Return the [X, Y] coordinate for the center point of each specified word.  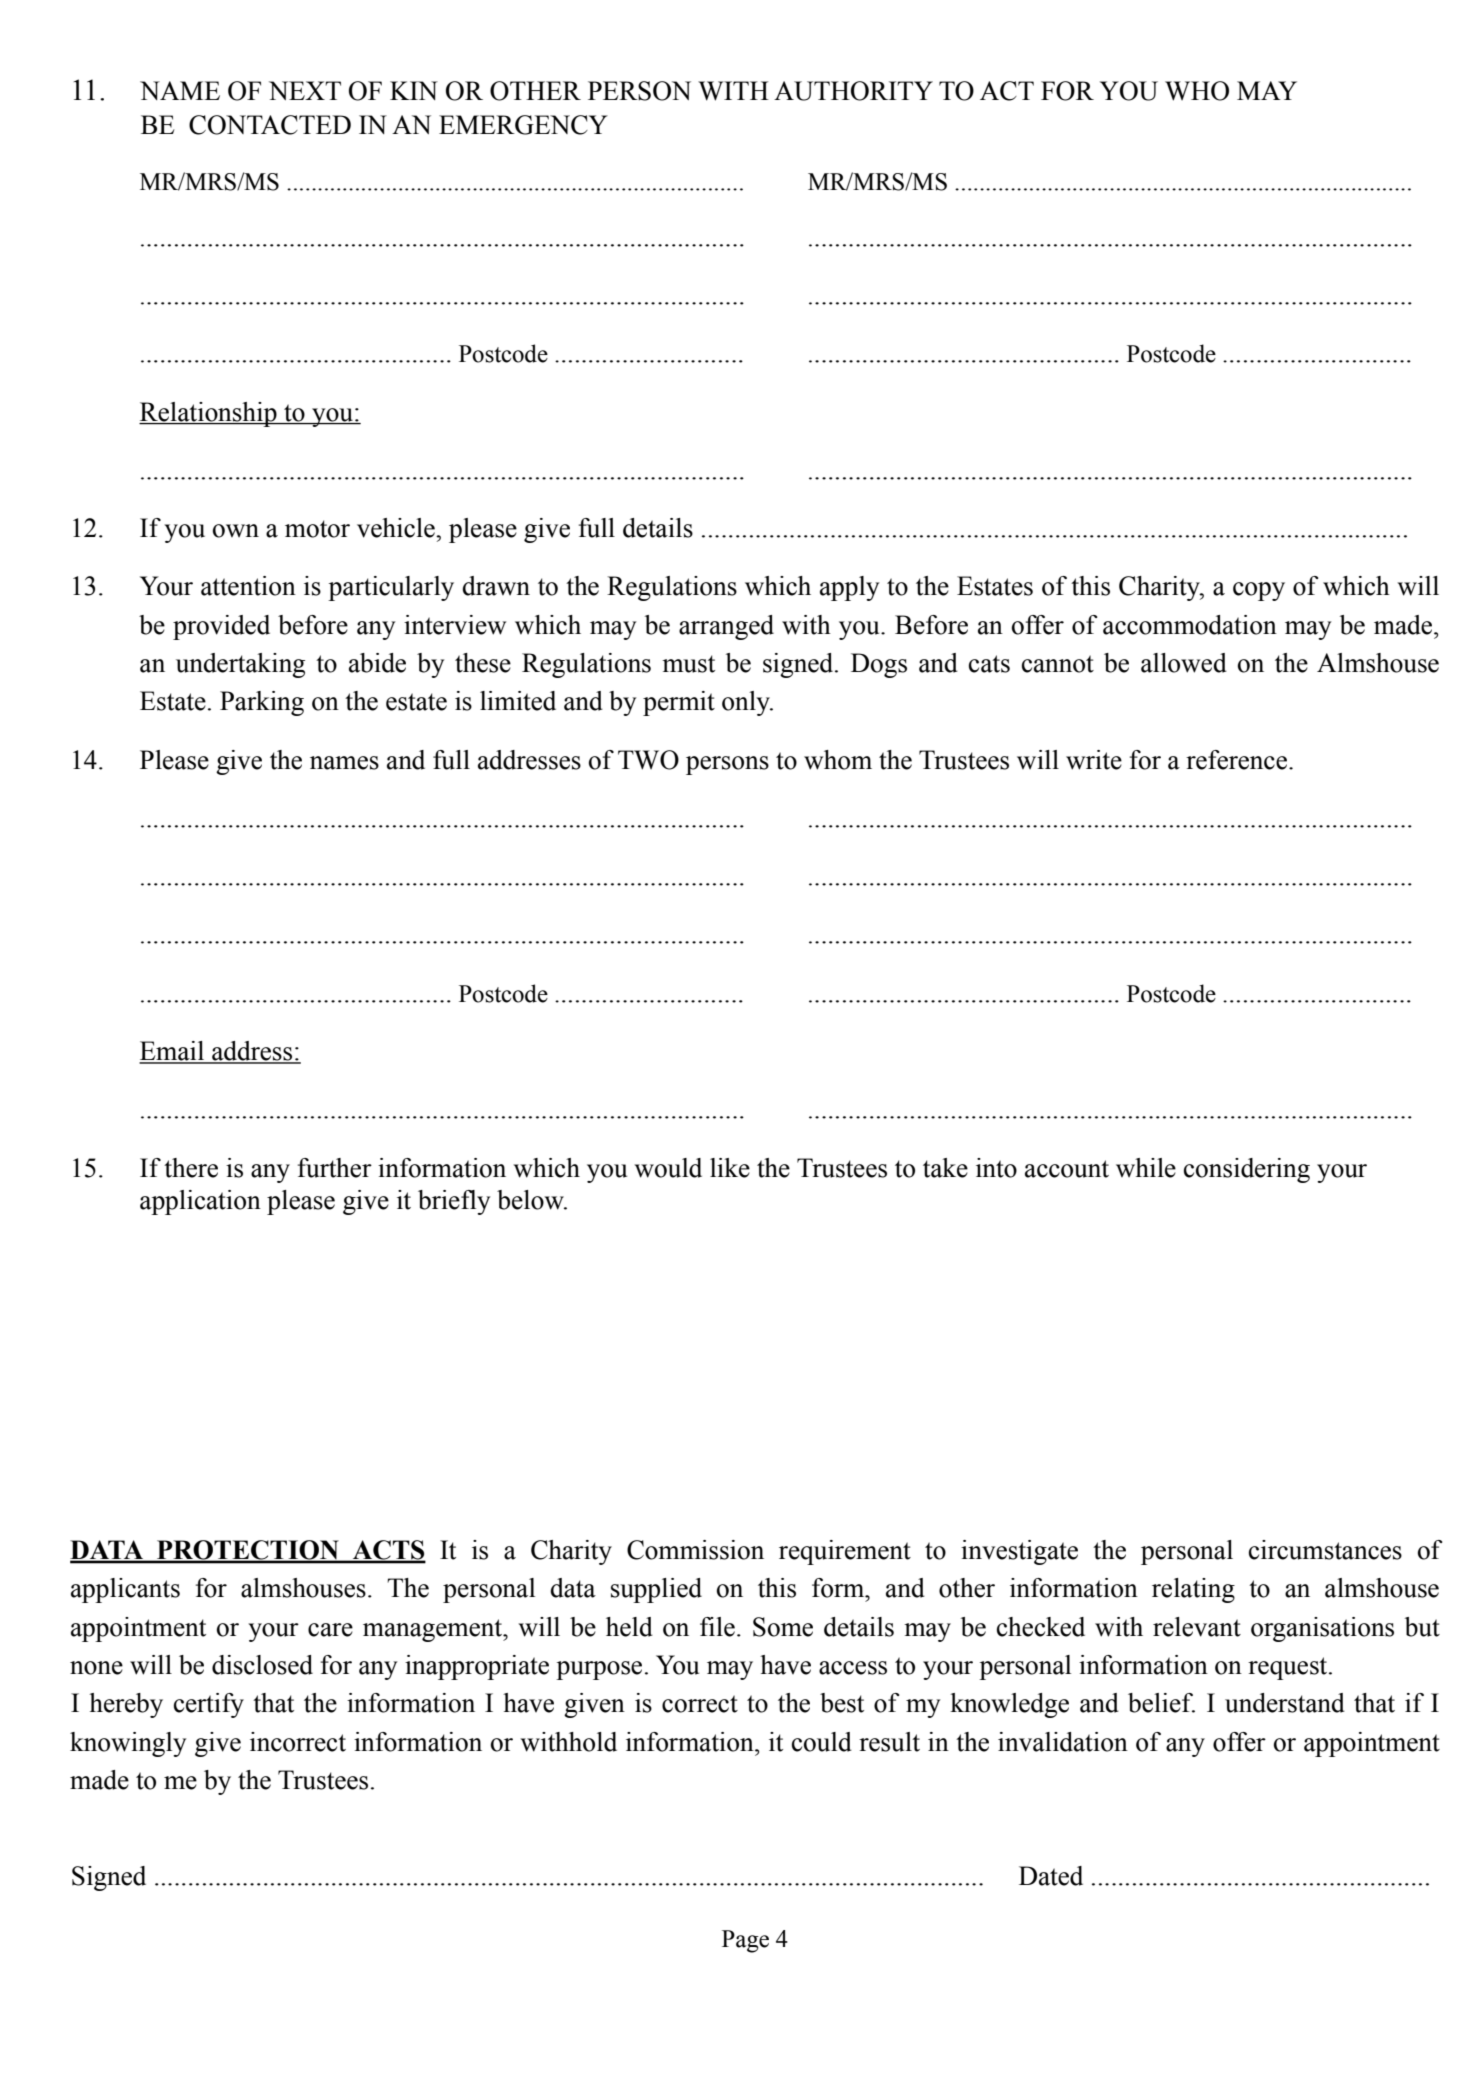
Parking [262, 703]
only [747, 703]
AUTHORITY [853, 91]
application [200, 1202]
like [730, 1168]
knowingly [128, 1744]
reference [1238, 760]
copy [1259, 591]
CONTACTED [270, 125]
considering [1247, 1170]
